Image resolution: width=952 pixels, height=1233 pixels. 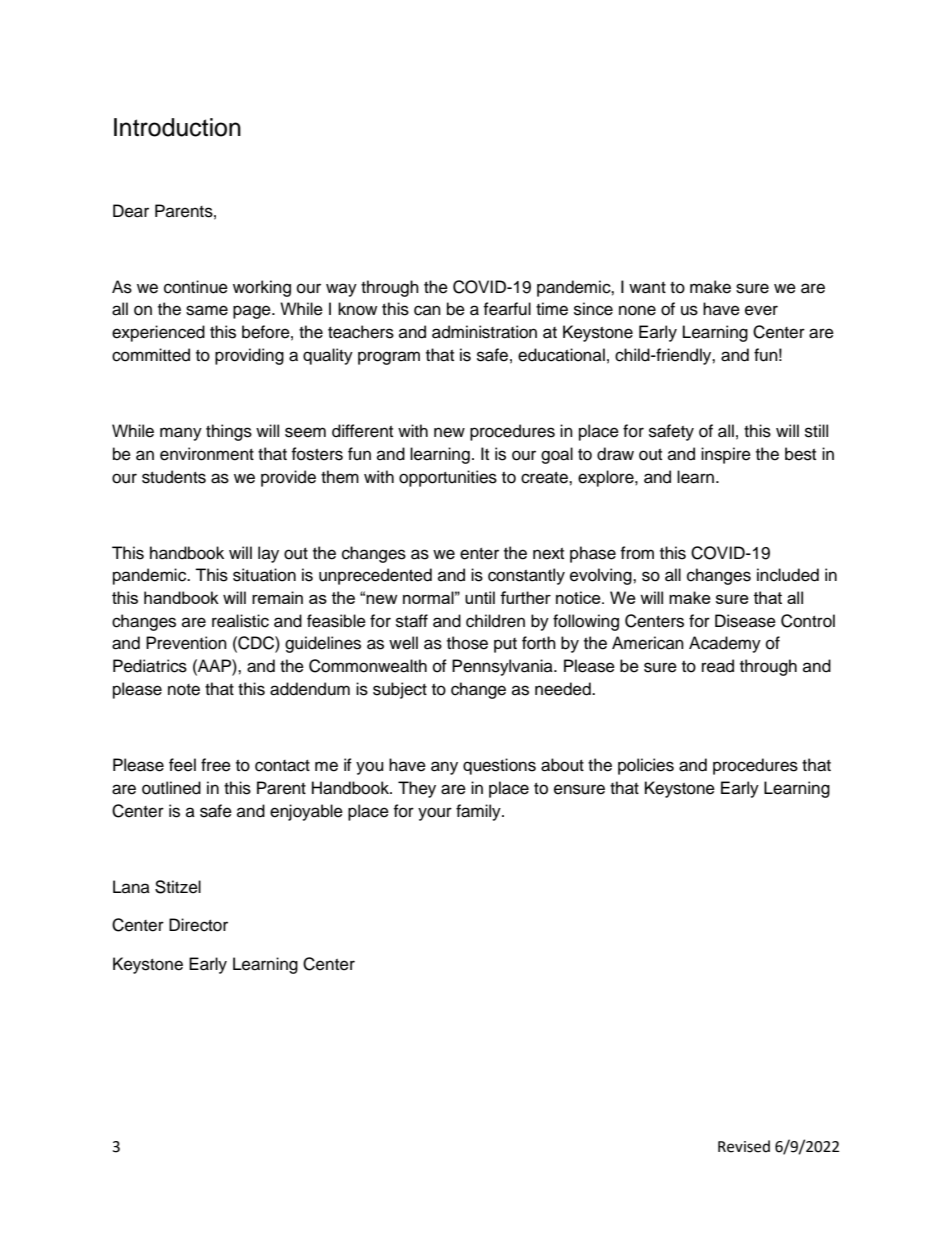 I want to click on Director, so click(x=198, y=925).
